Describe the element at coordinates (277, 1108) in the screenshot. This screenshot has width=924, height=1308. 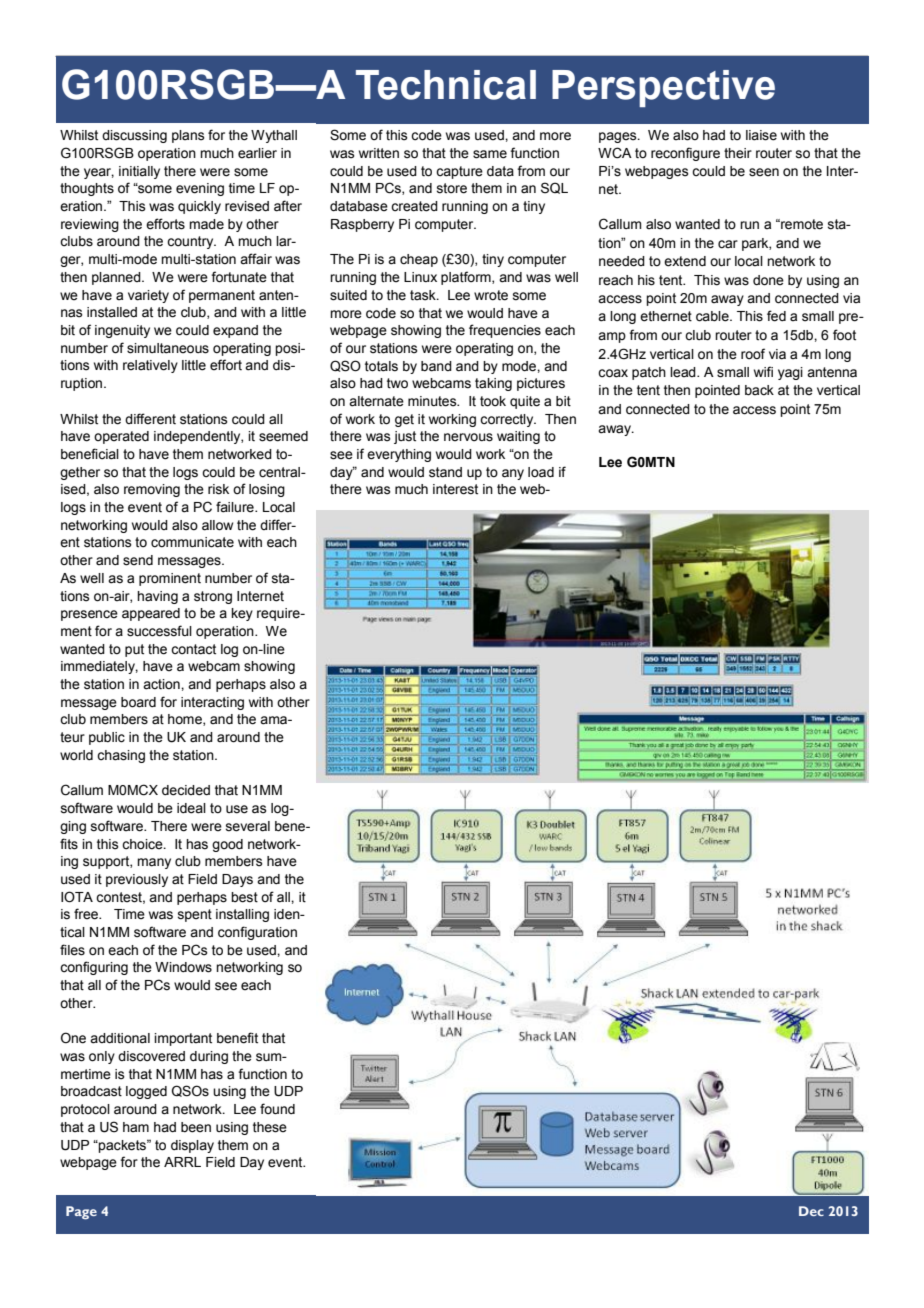
I see `found` at that location.
